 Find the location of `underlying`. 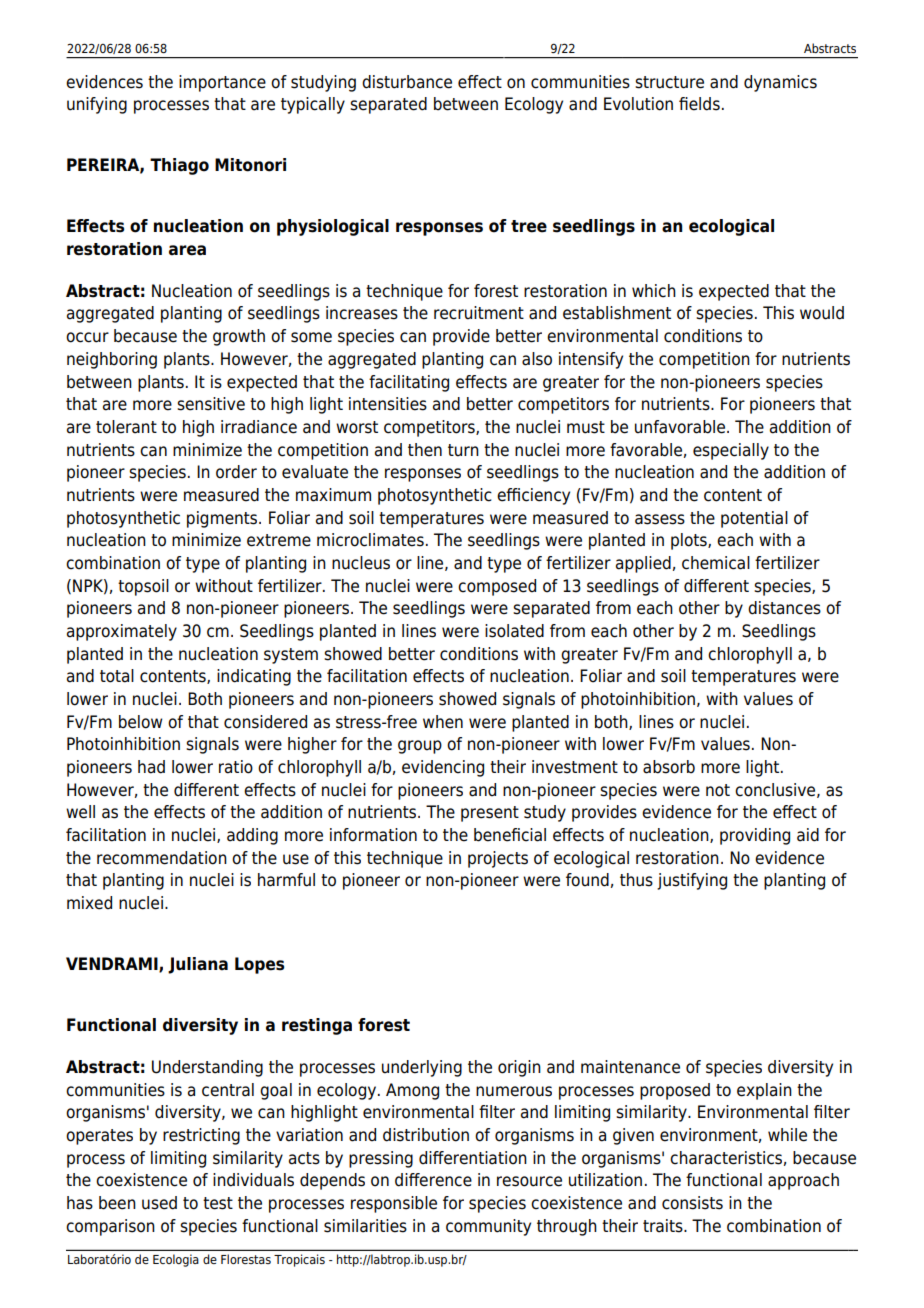

underlying is located at coordinates (422, 1068).
